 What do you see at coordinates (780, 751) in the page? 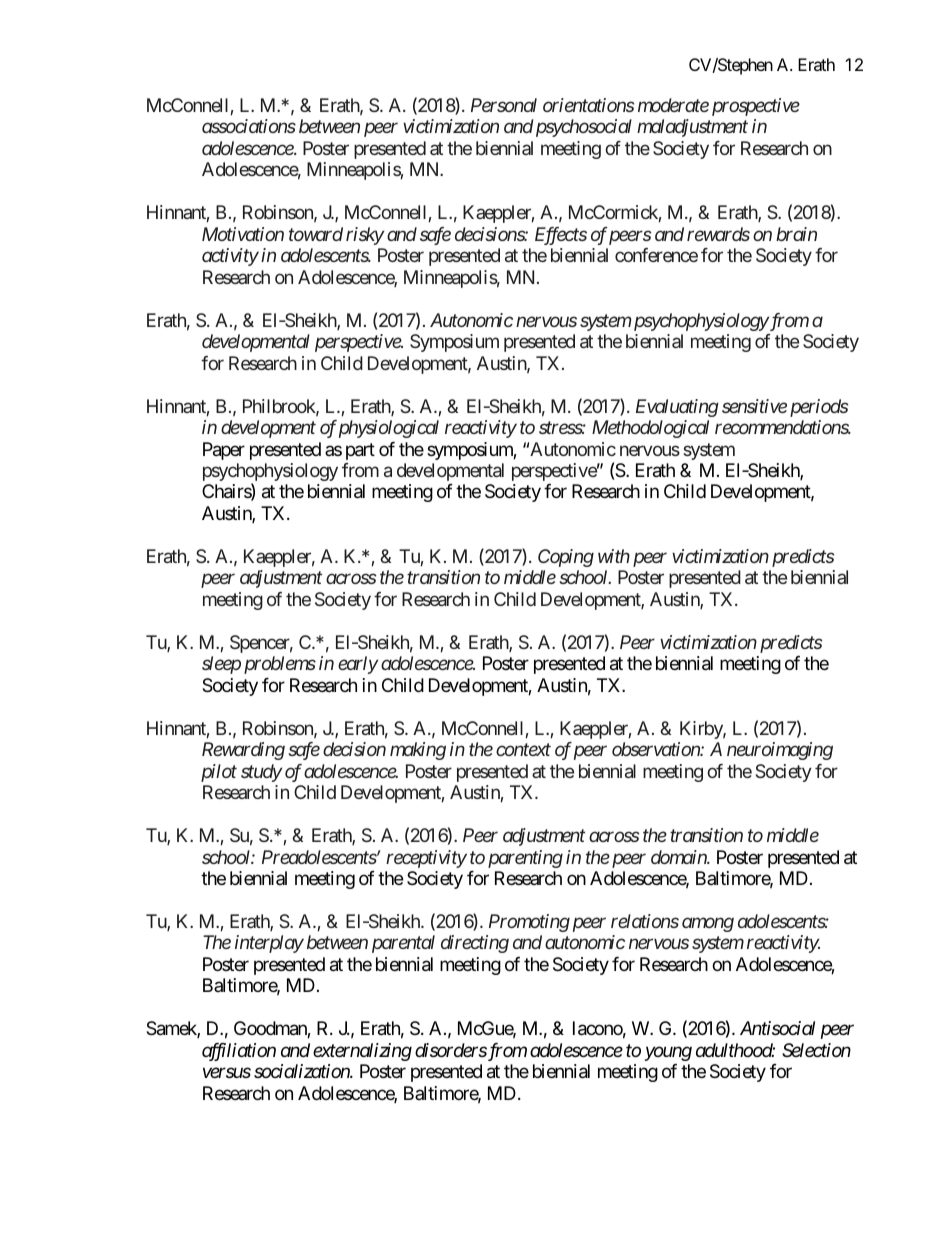
I see `neuroimaging` at bounding box center [780, 751].
